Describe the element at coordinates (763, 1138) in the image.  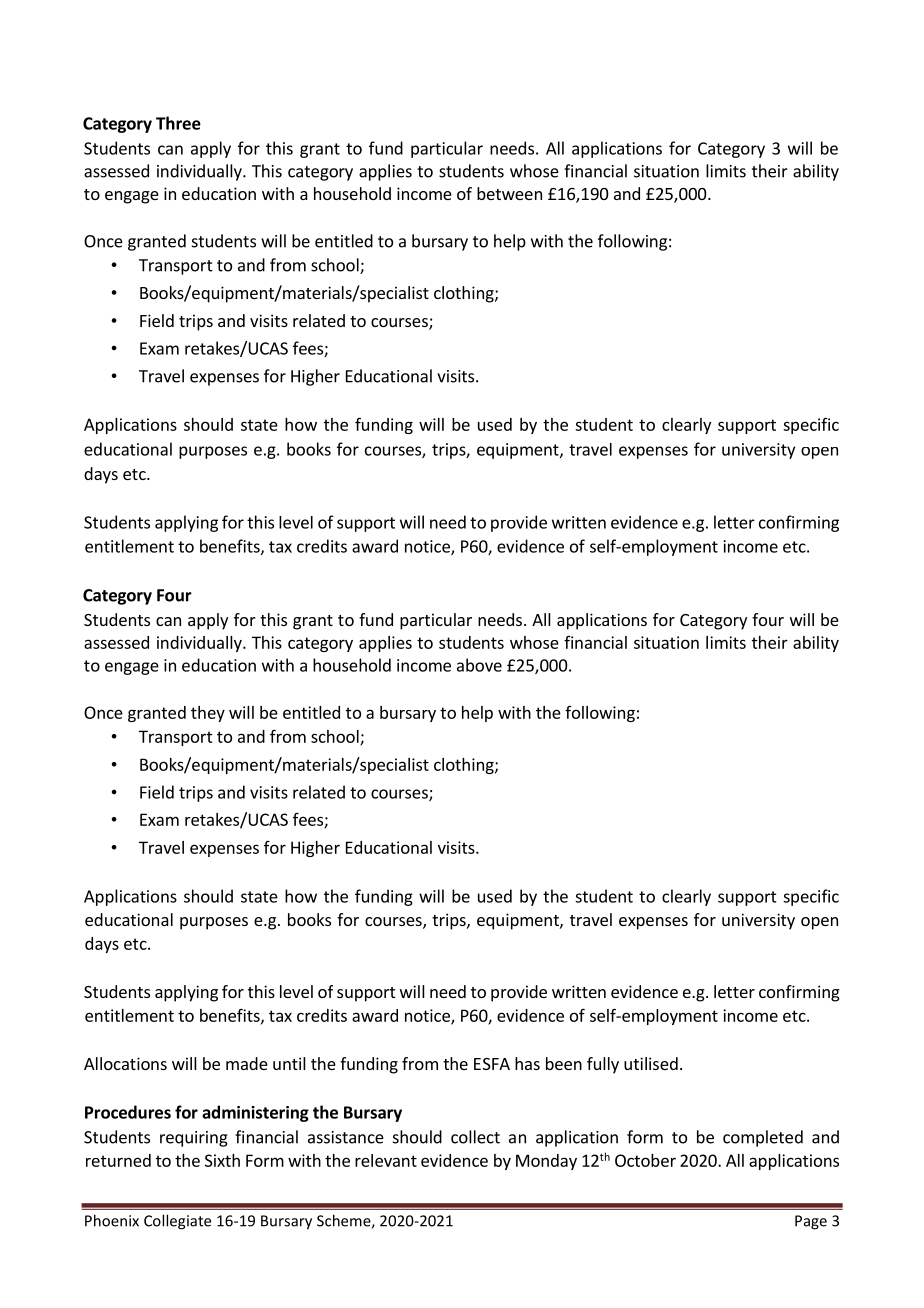
I see `completed` at that location.
